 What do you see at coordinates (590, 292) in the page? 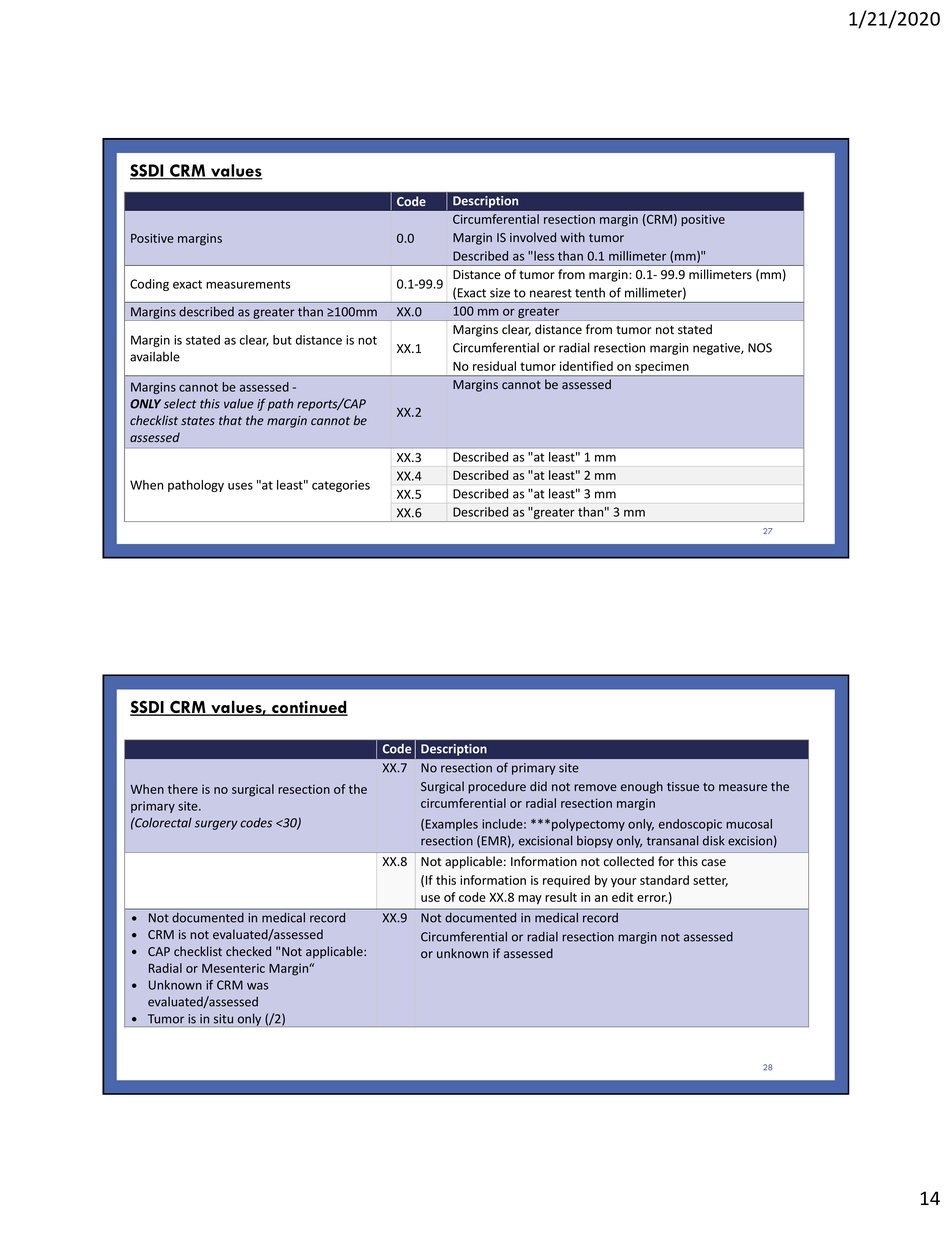
I see `tenth` at bounding box center [590, 292].
